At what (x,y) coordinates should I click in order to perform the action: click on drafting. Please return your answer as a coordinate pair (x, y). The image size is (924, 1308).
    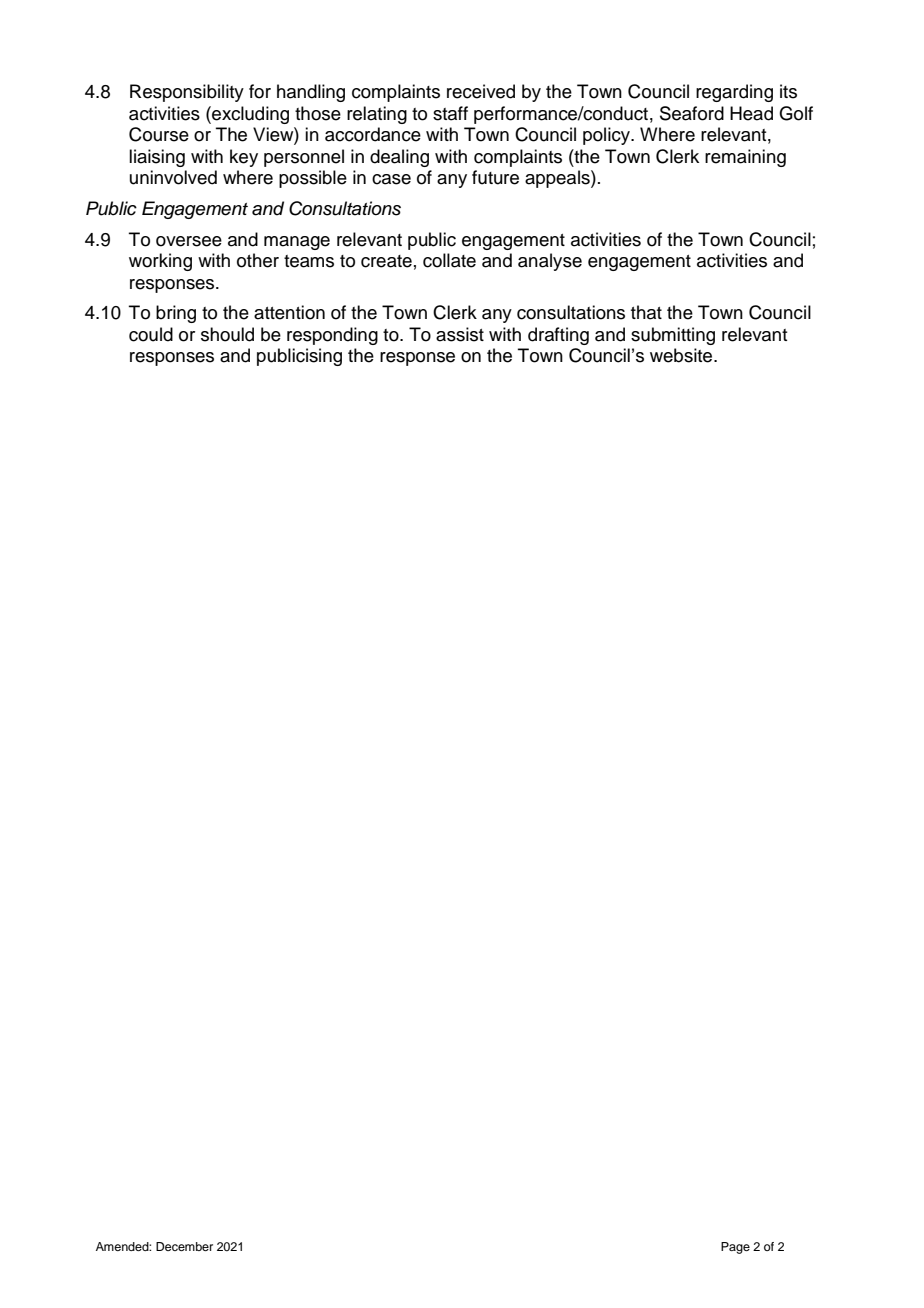
    Looking at the image, I should click on (558, 336).
